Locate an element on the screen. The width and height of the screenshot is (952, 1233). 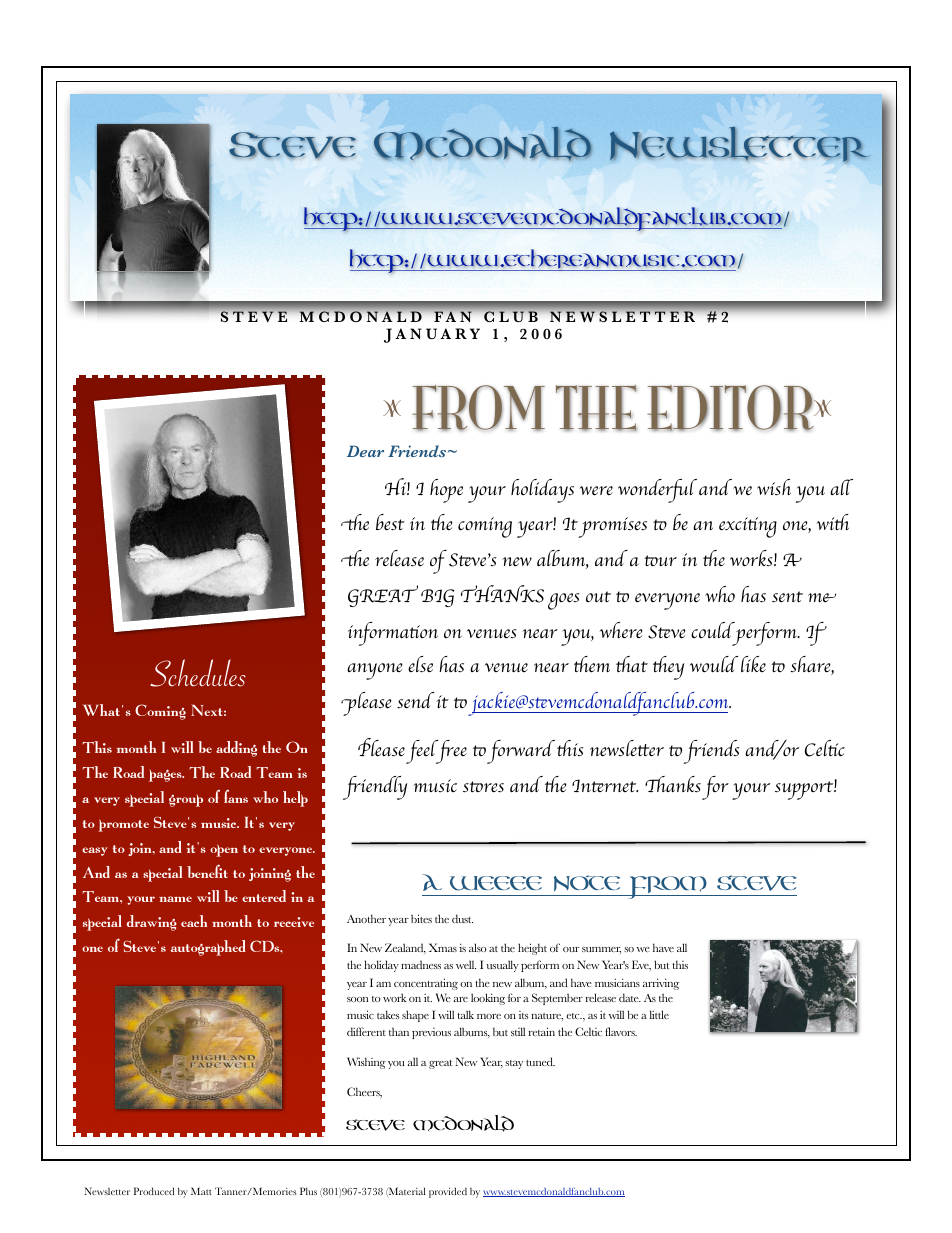
hope is located at coordinates (446, 491).
